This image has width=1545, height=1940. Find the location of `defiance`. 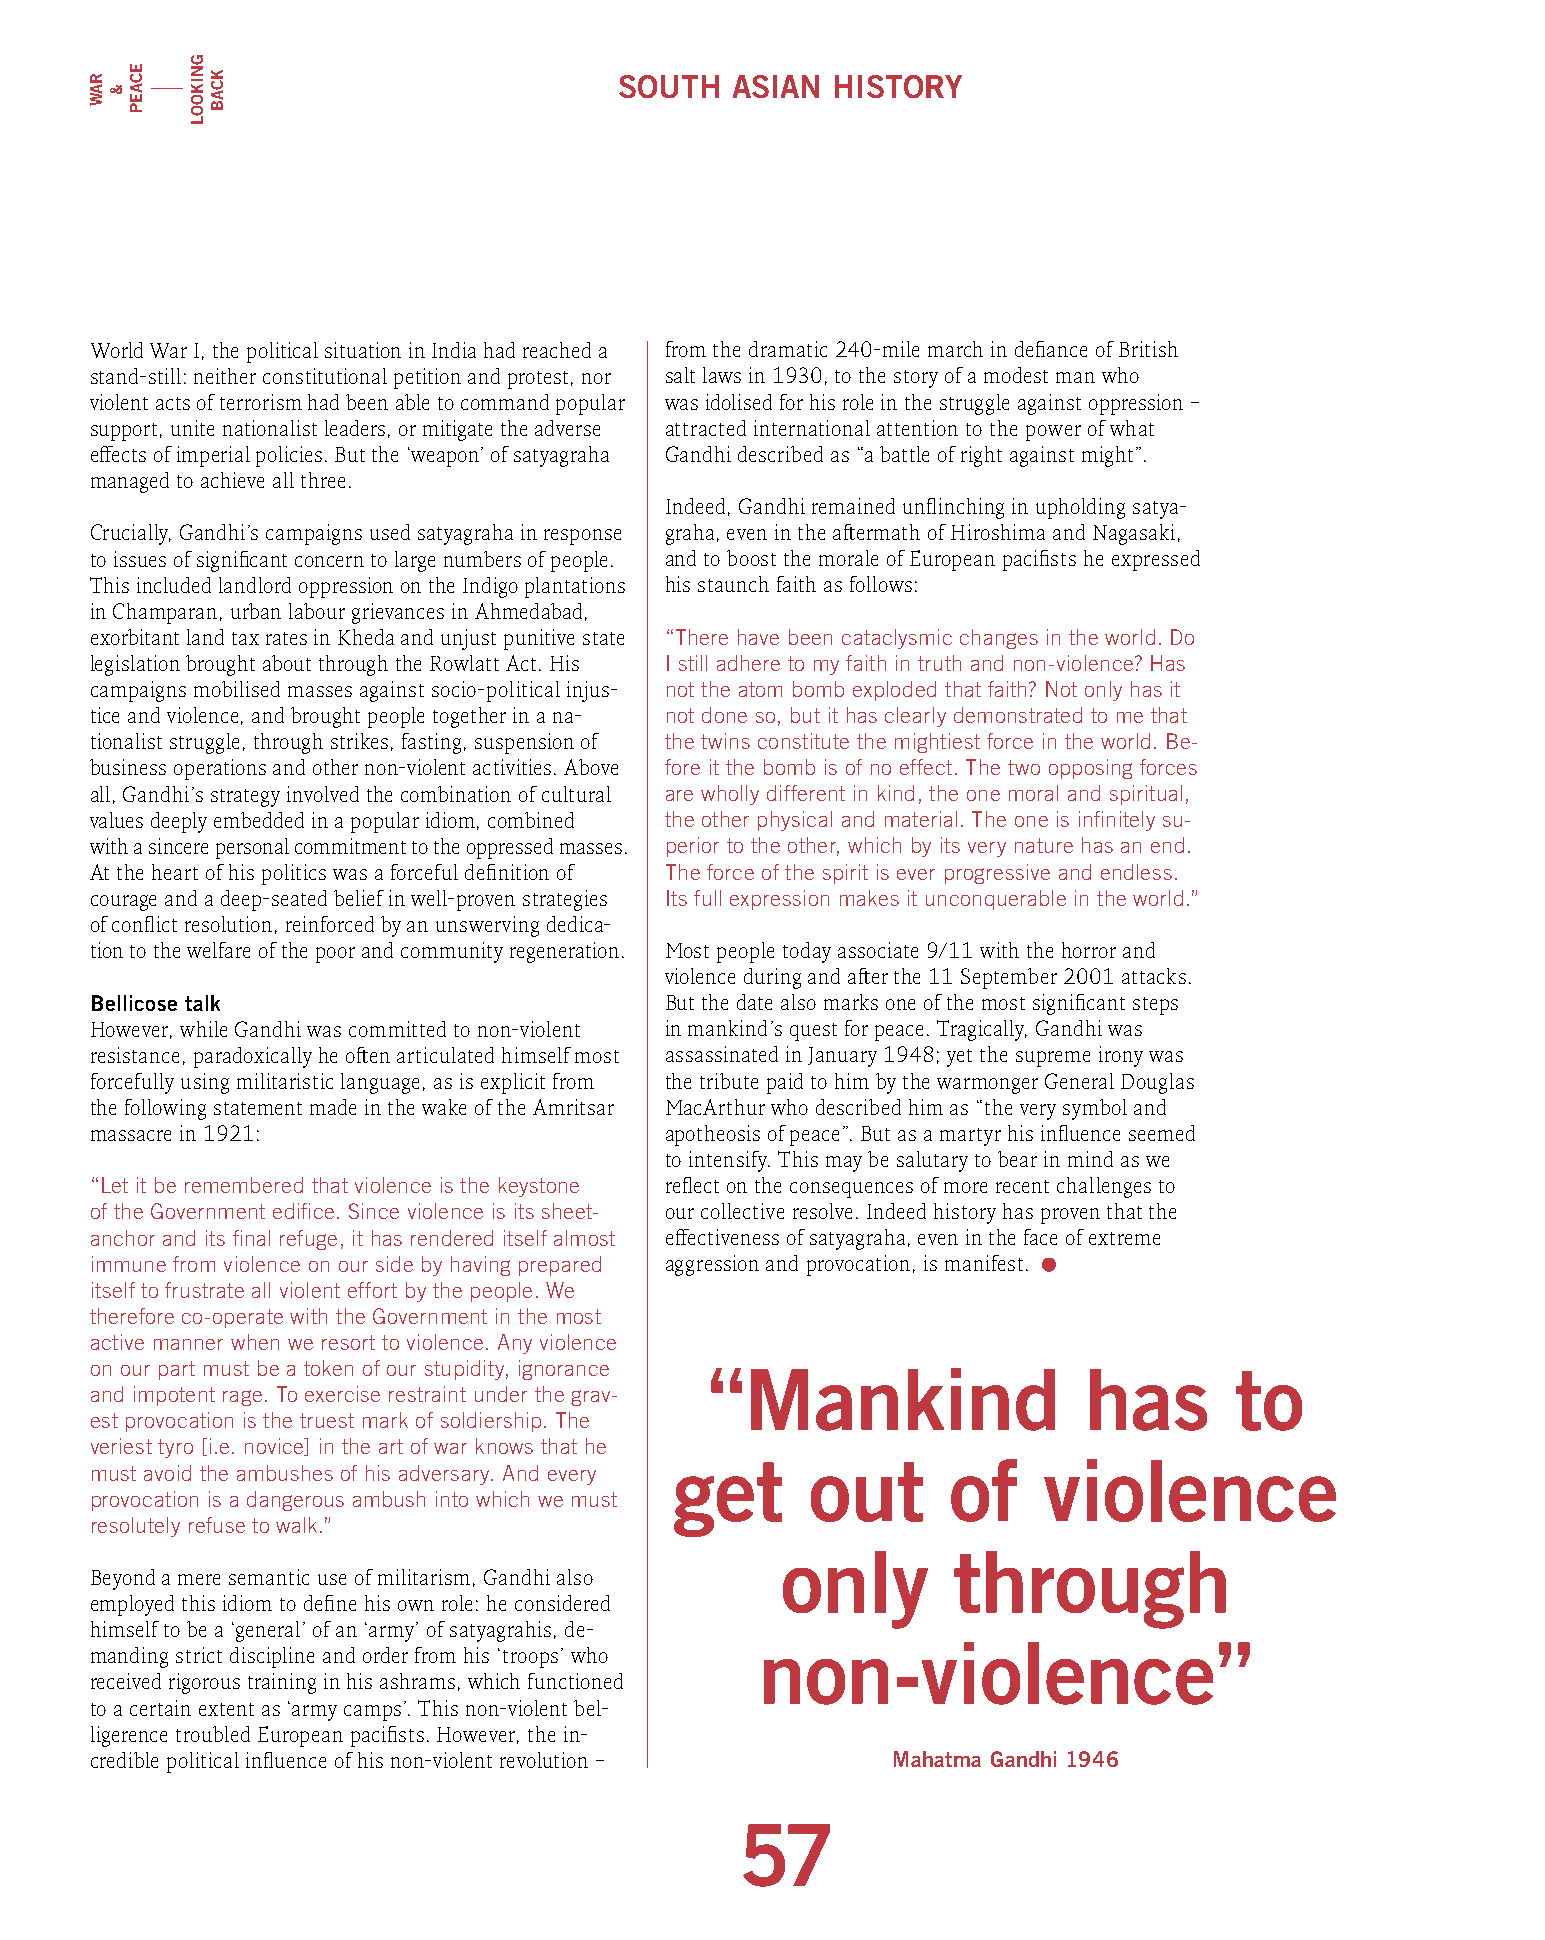

defiance is located at coordinates (1051, 349).
